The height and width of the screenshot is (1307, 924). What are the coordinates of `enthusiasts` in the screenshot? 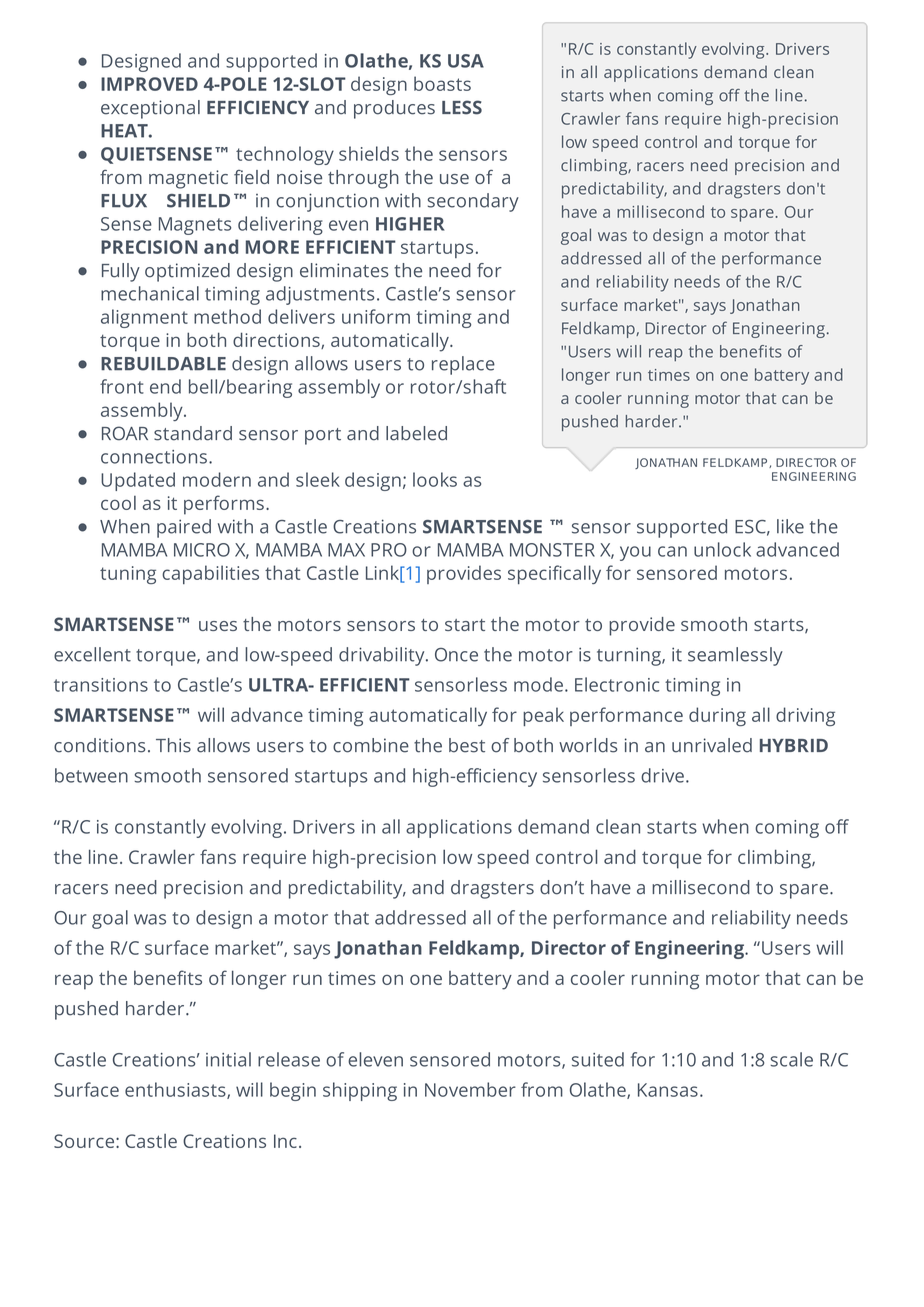 It's located at (176, 1090).
